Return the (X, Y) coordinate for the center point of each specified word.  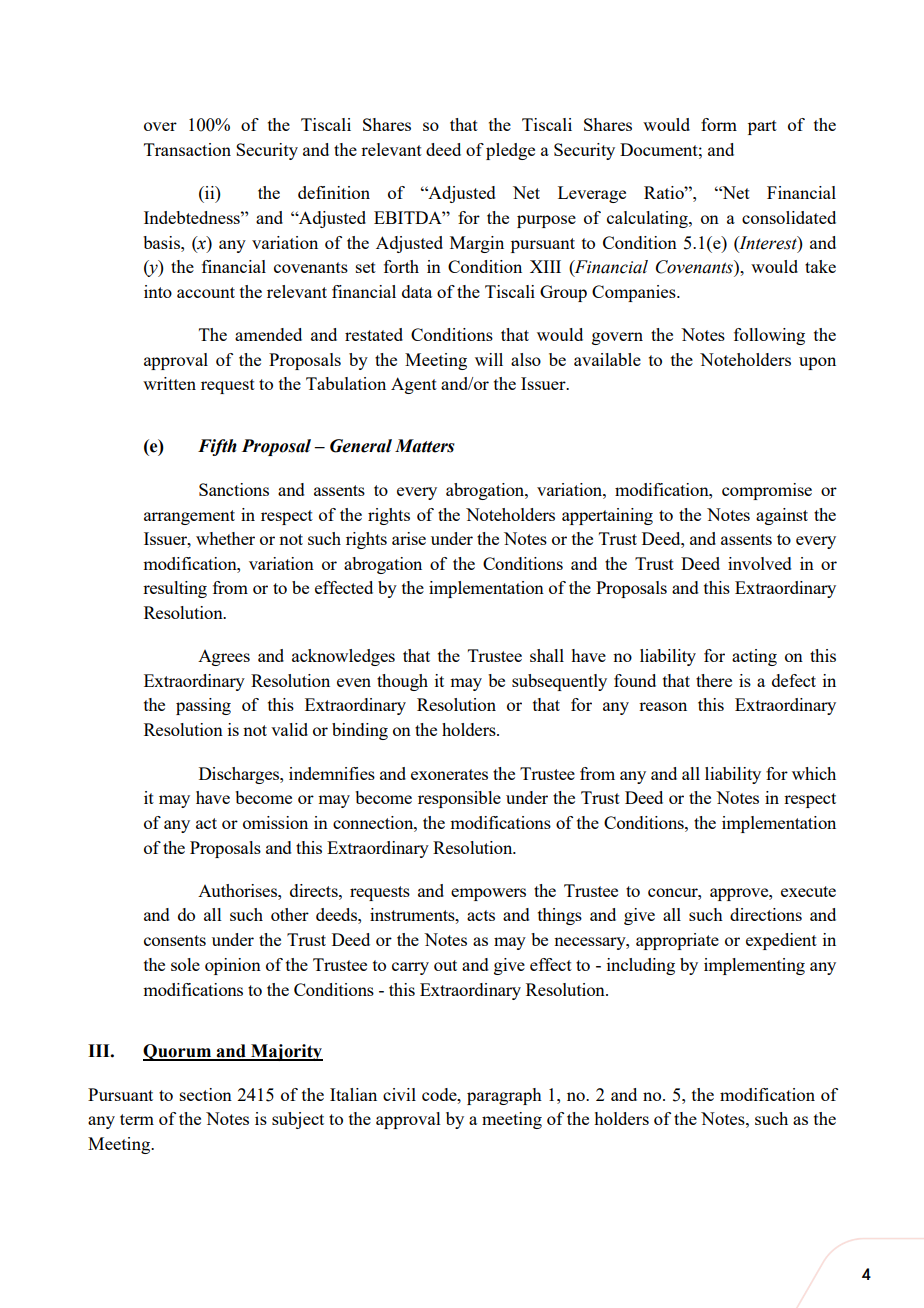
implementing (754, 966)
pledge (510, 151)
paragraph (504, 1096)
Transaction (187, 149)
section (206, 1094)
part (762, 127)
